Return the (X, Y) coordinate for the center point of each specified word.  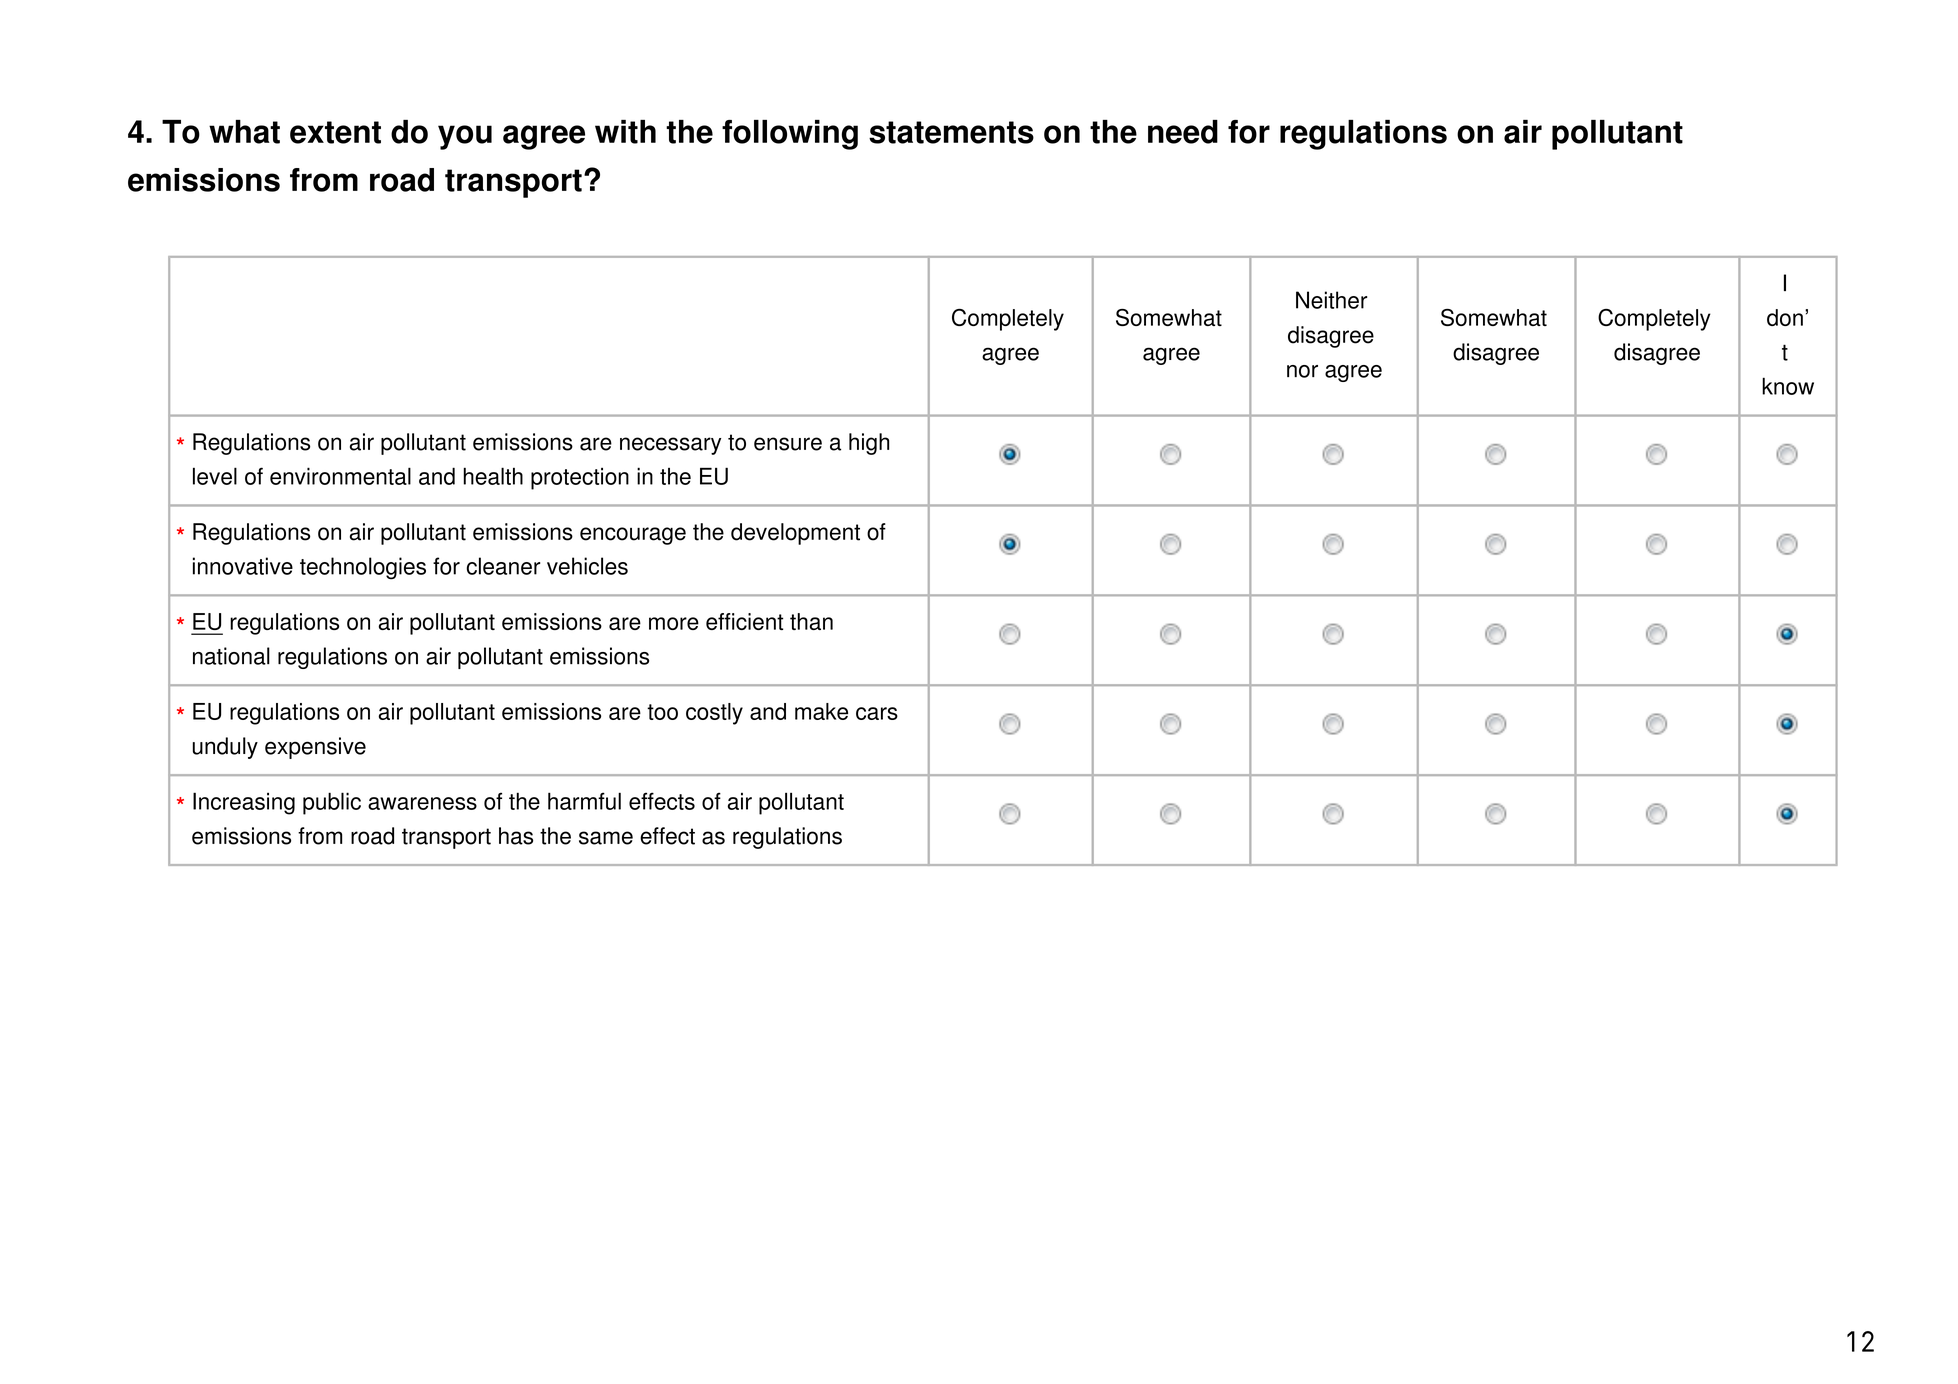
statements (951, 132)
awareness (422, 803)
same (606, 838)
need (1183, 132)
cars (877, 713)
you (465, 137)
